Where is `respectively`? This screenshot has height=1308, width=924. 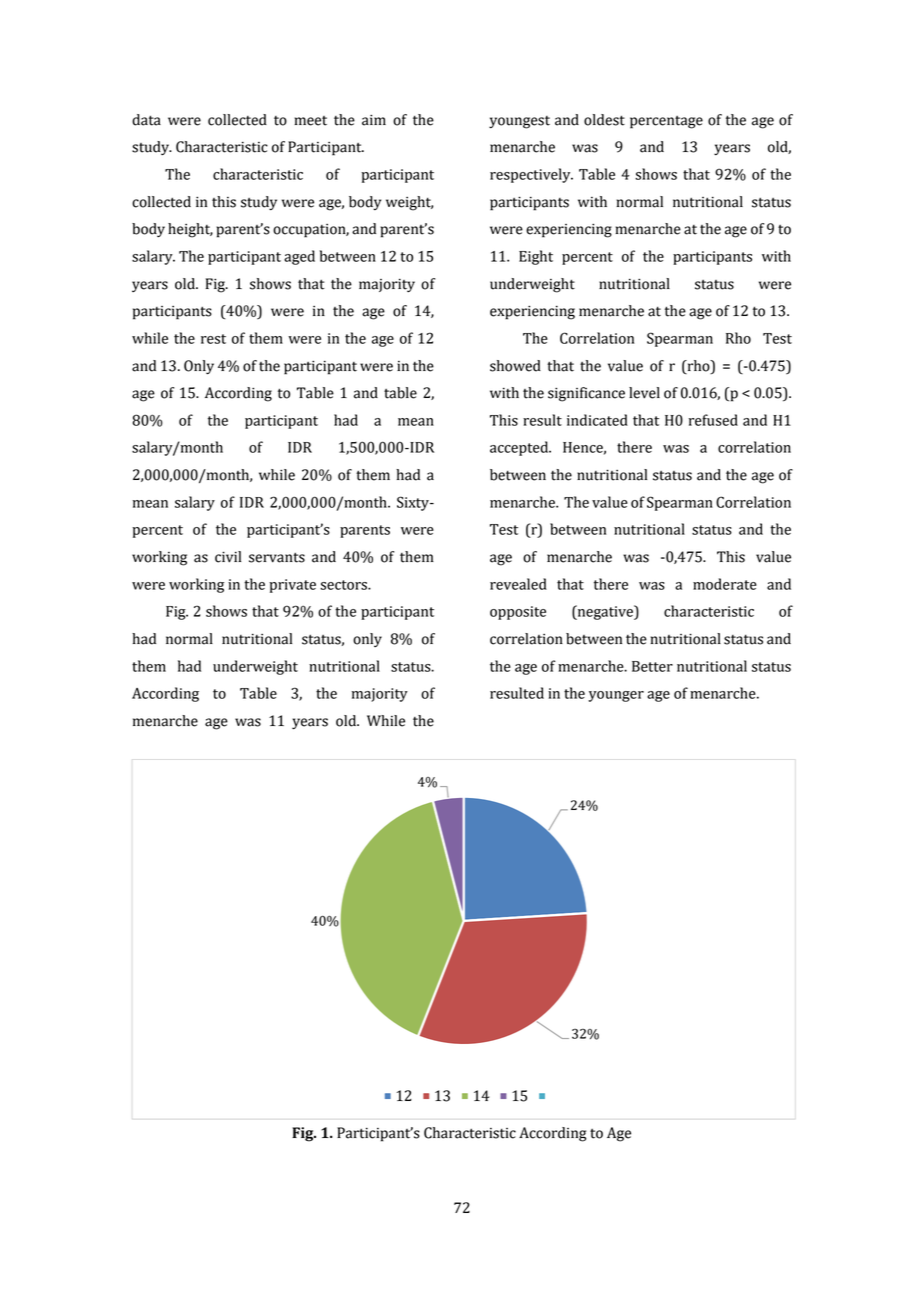
respectively is located at coordinates (531, 175).
